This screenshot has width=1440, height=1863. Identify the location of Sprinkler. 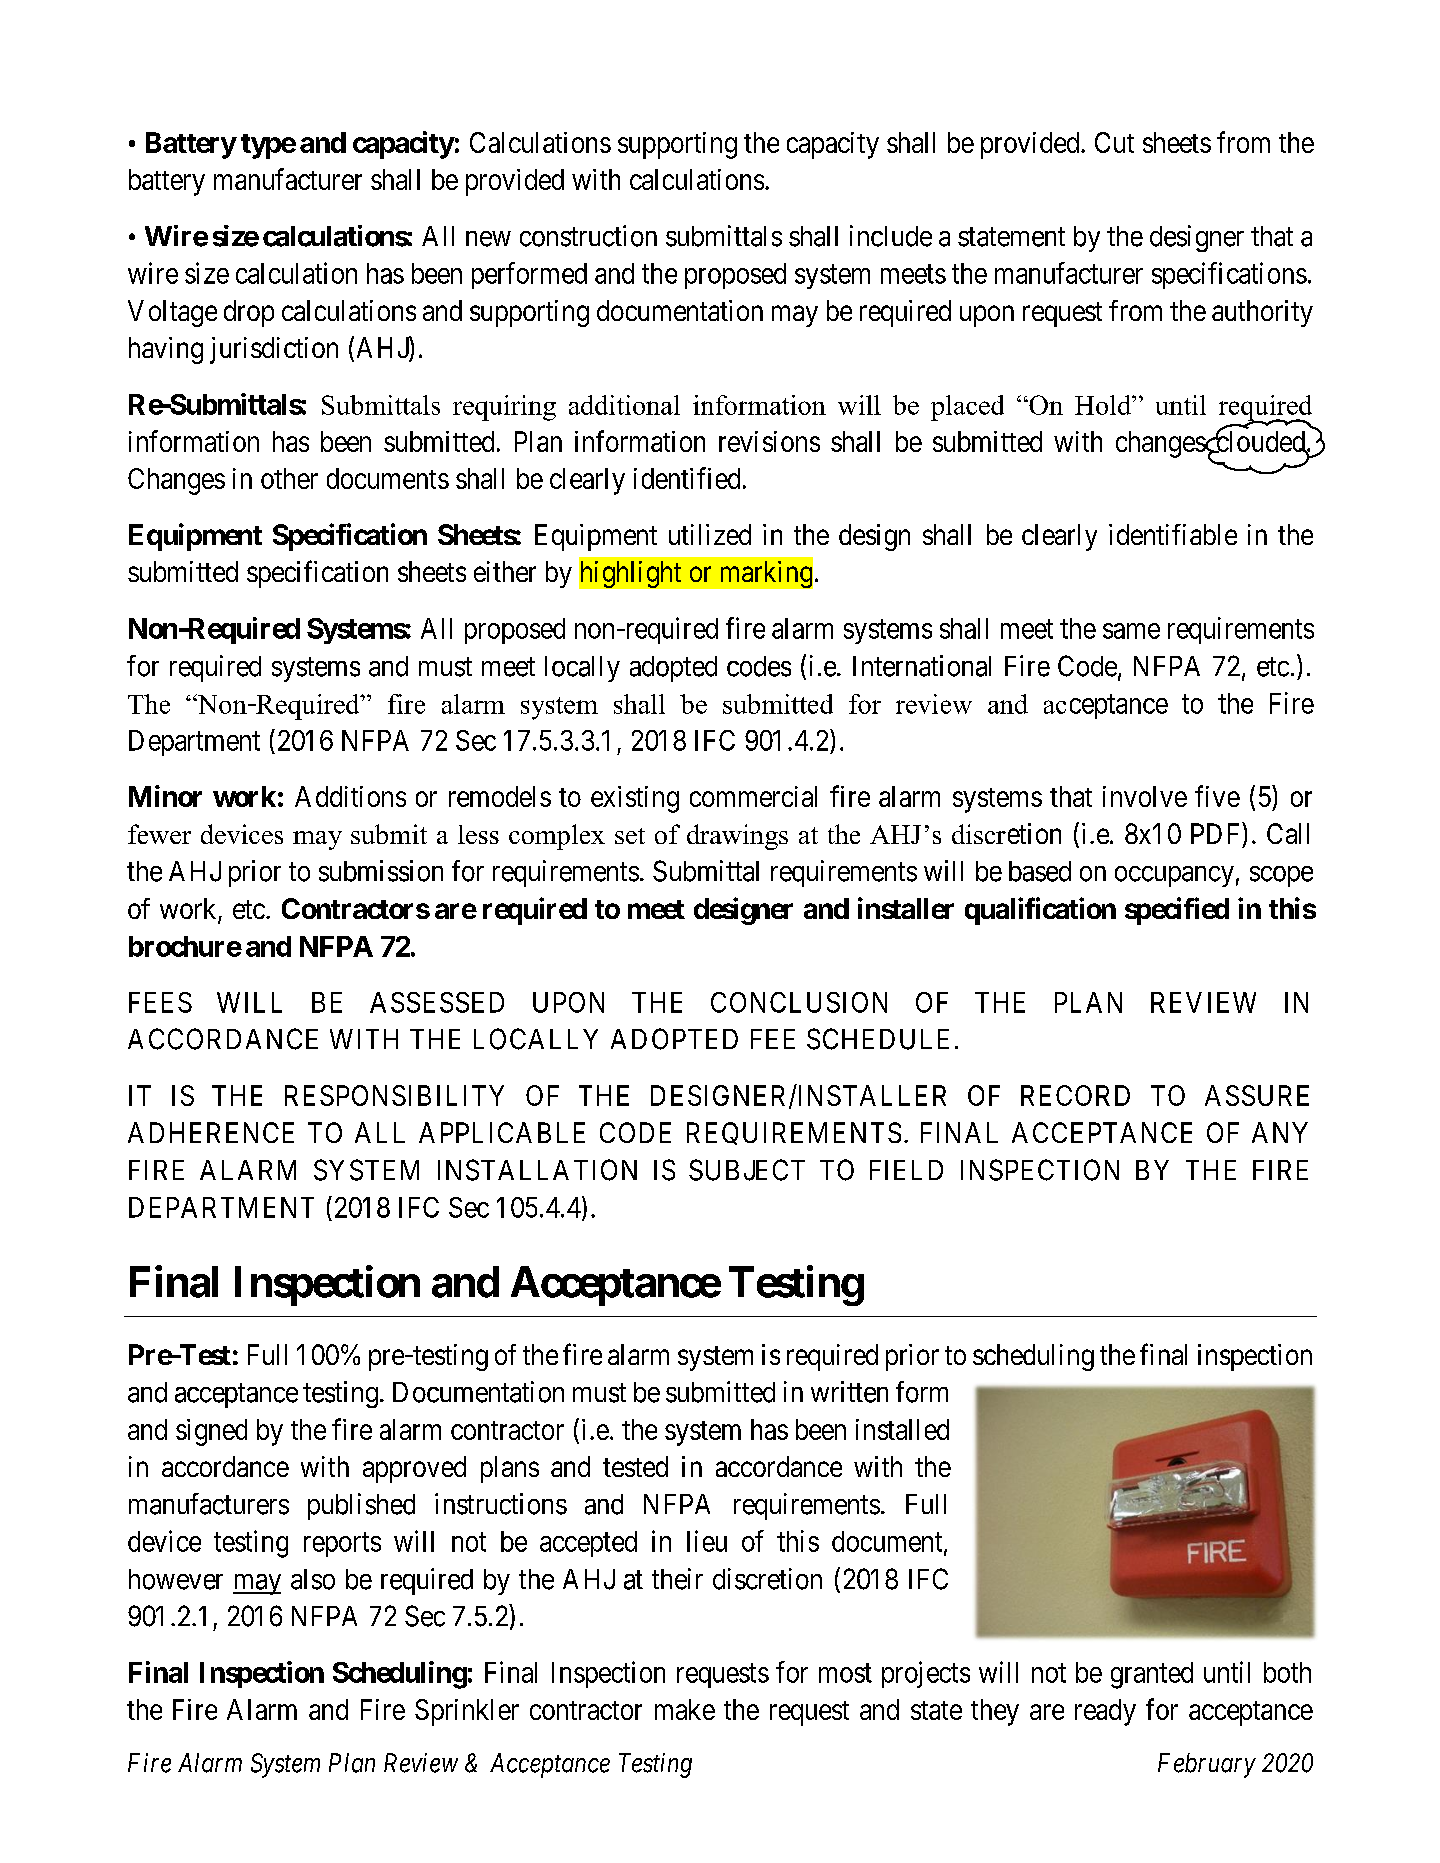
(467, 1712).
